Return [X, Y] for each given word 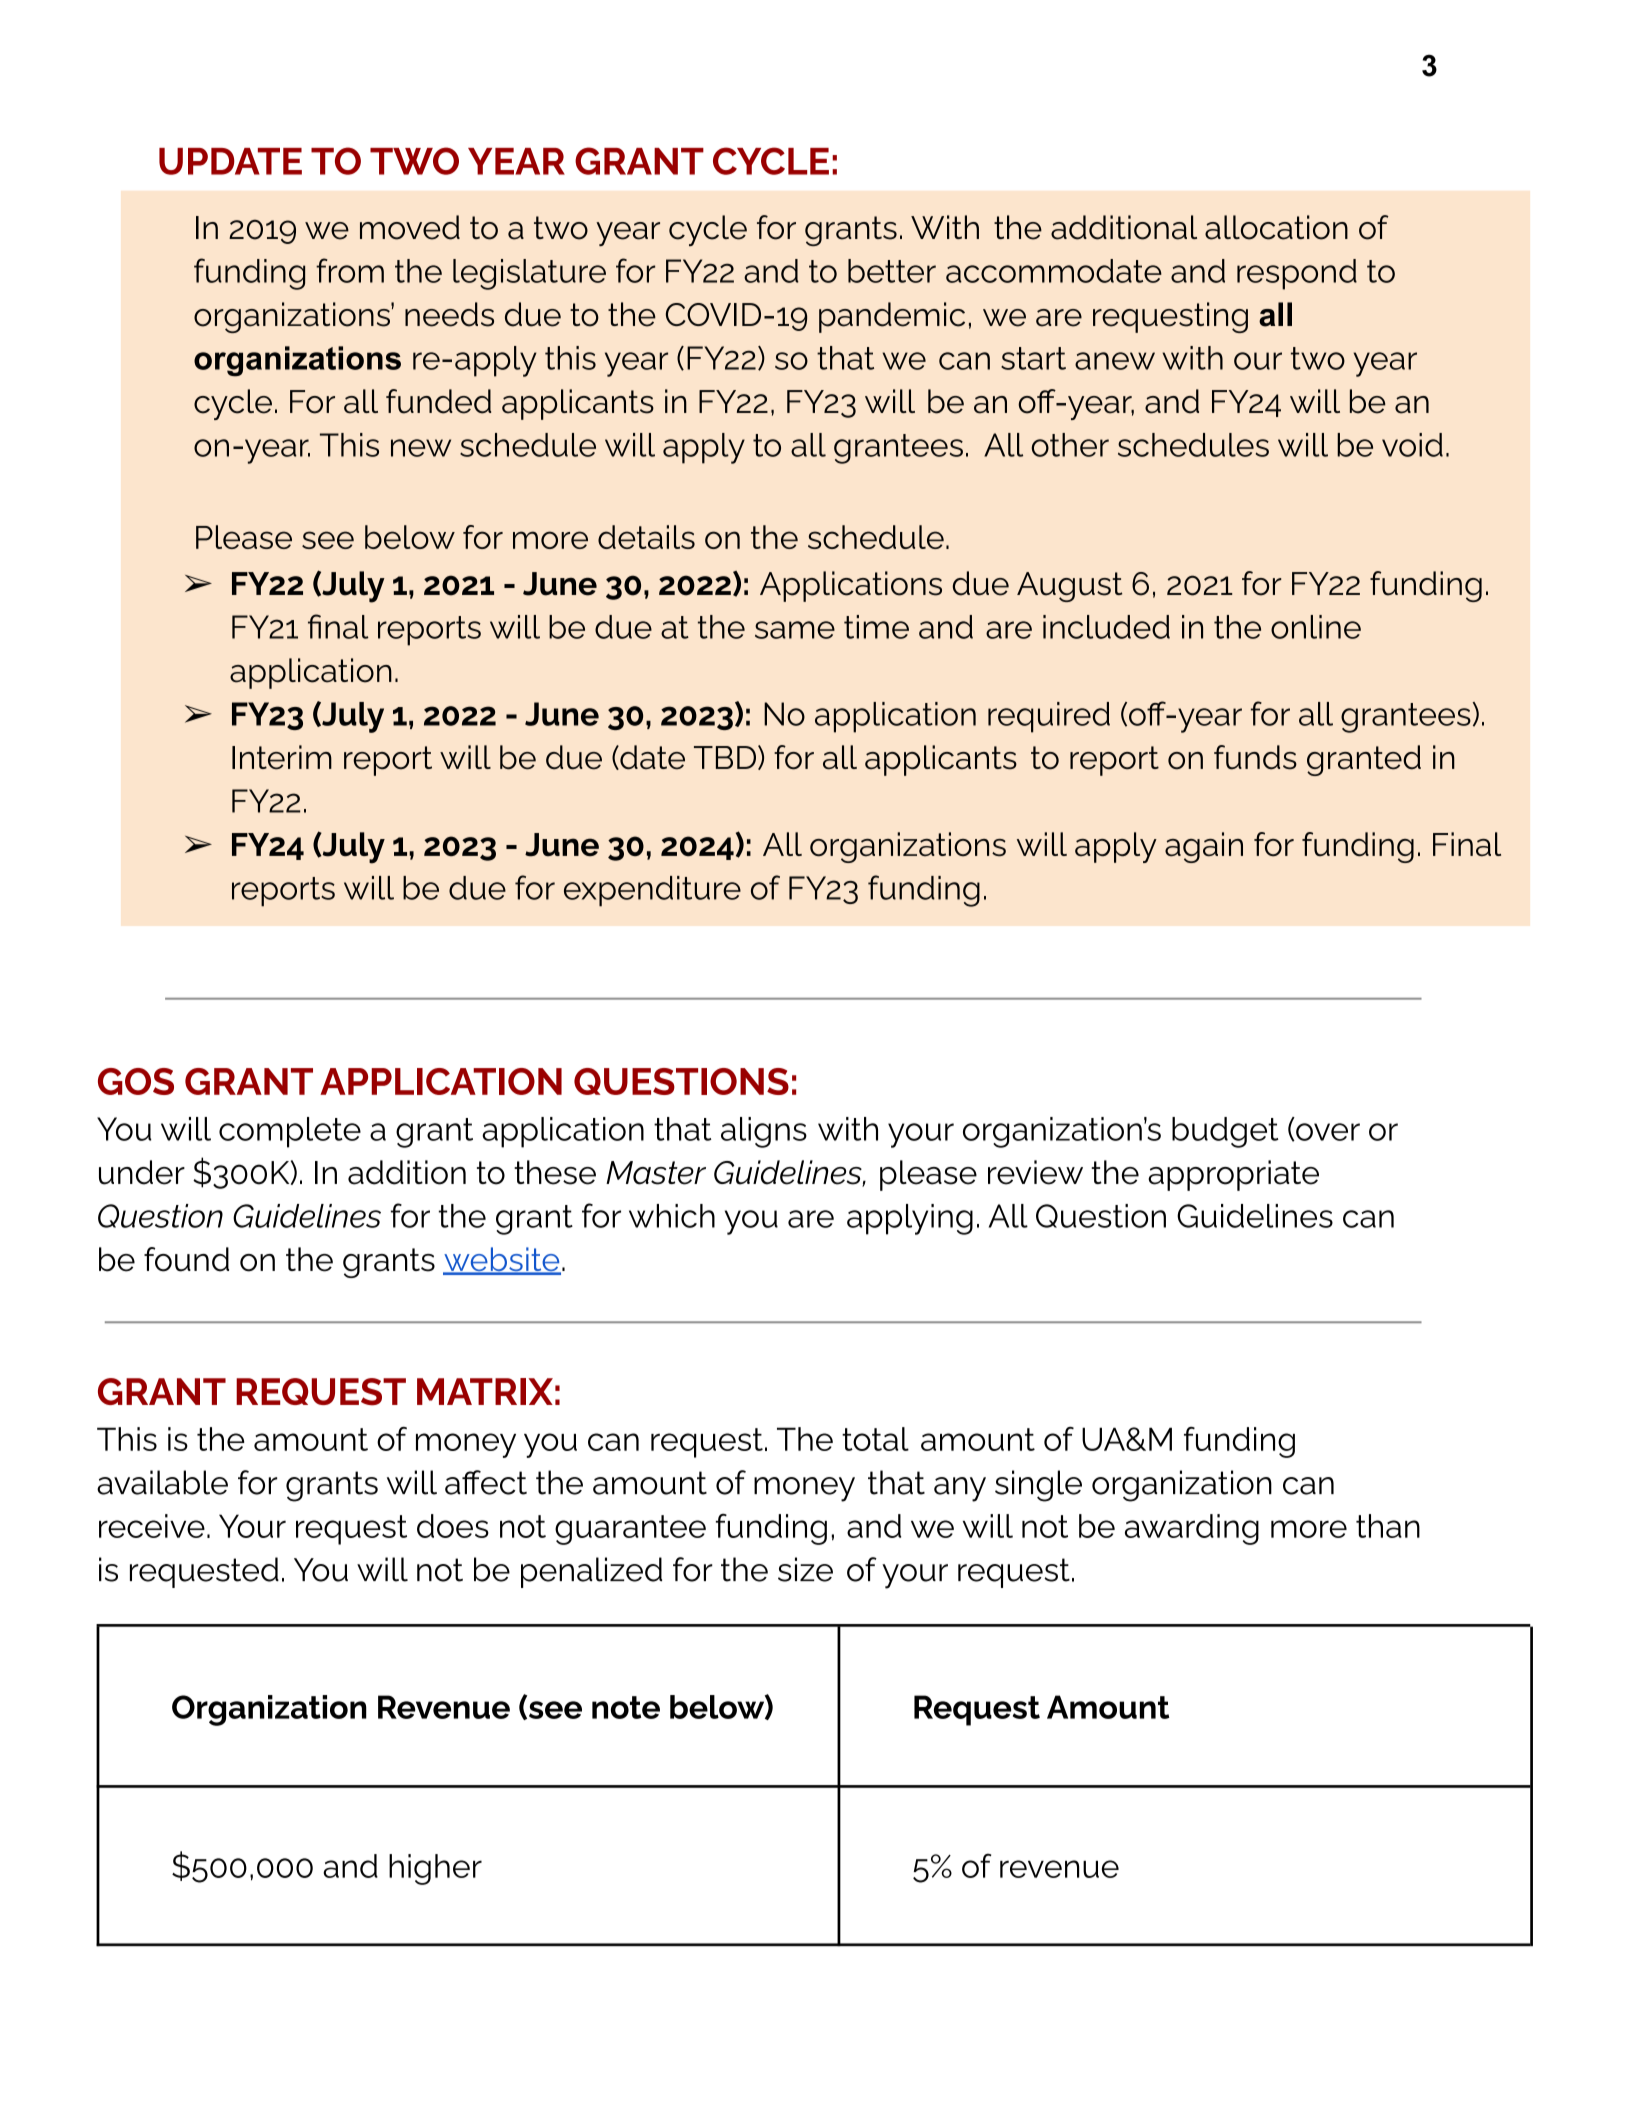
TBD [725, 757]
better [892, 271]
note [626, 1707]
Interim [282, 757]
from [350, 270]
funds [1255, 757]
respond [1297, 274]
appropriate [1233, 1175]
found [186, 1259]
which [672, 1216]
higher [435, 1869]
